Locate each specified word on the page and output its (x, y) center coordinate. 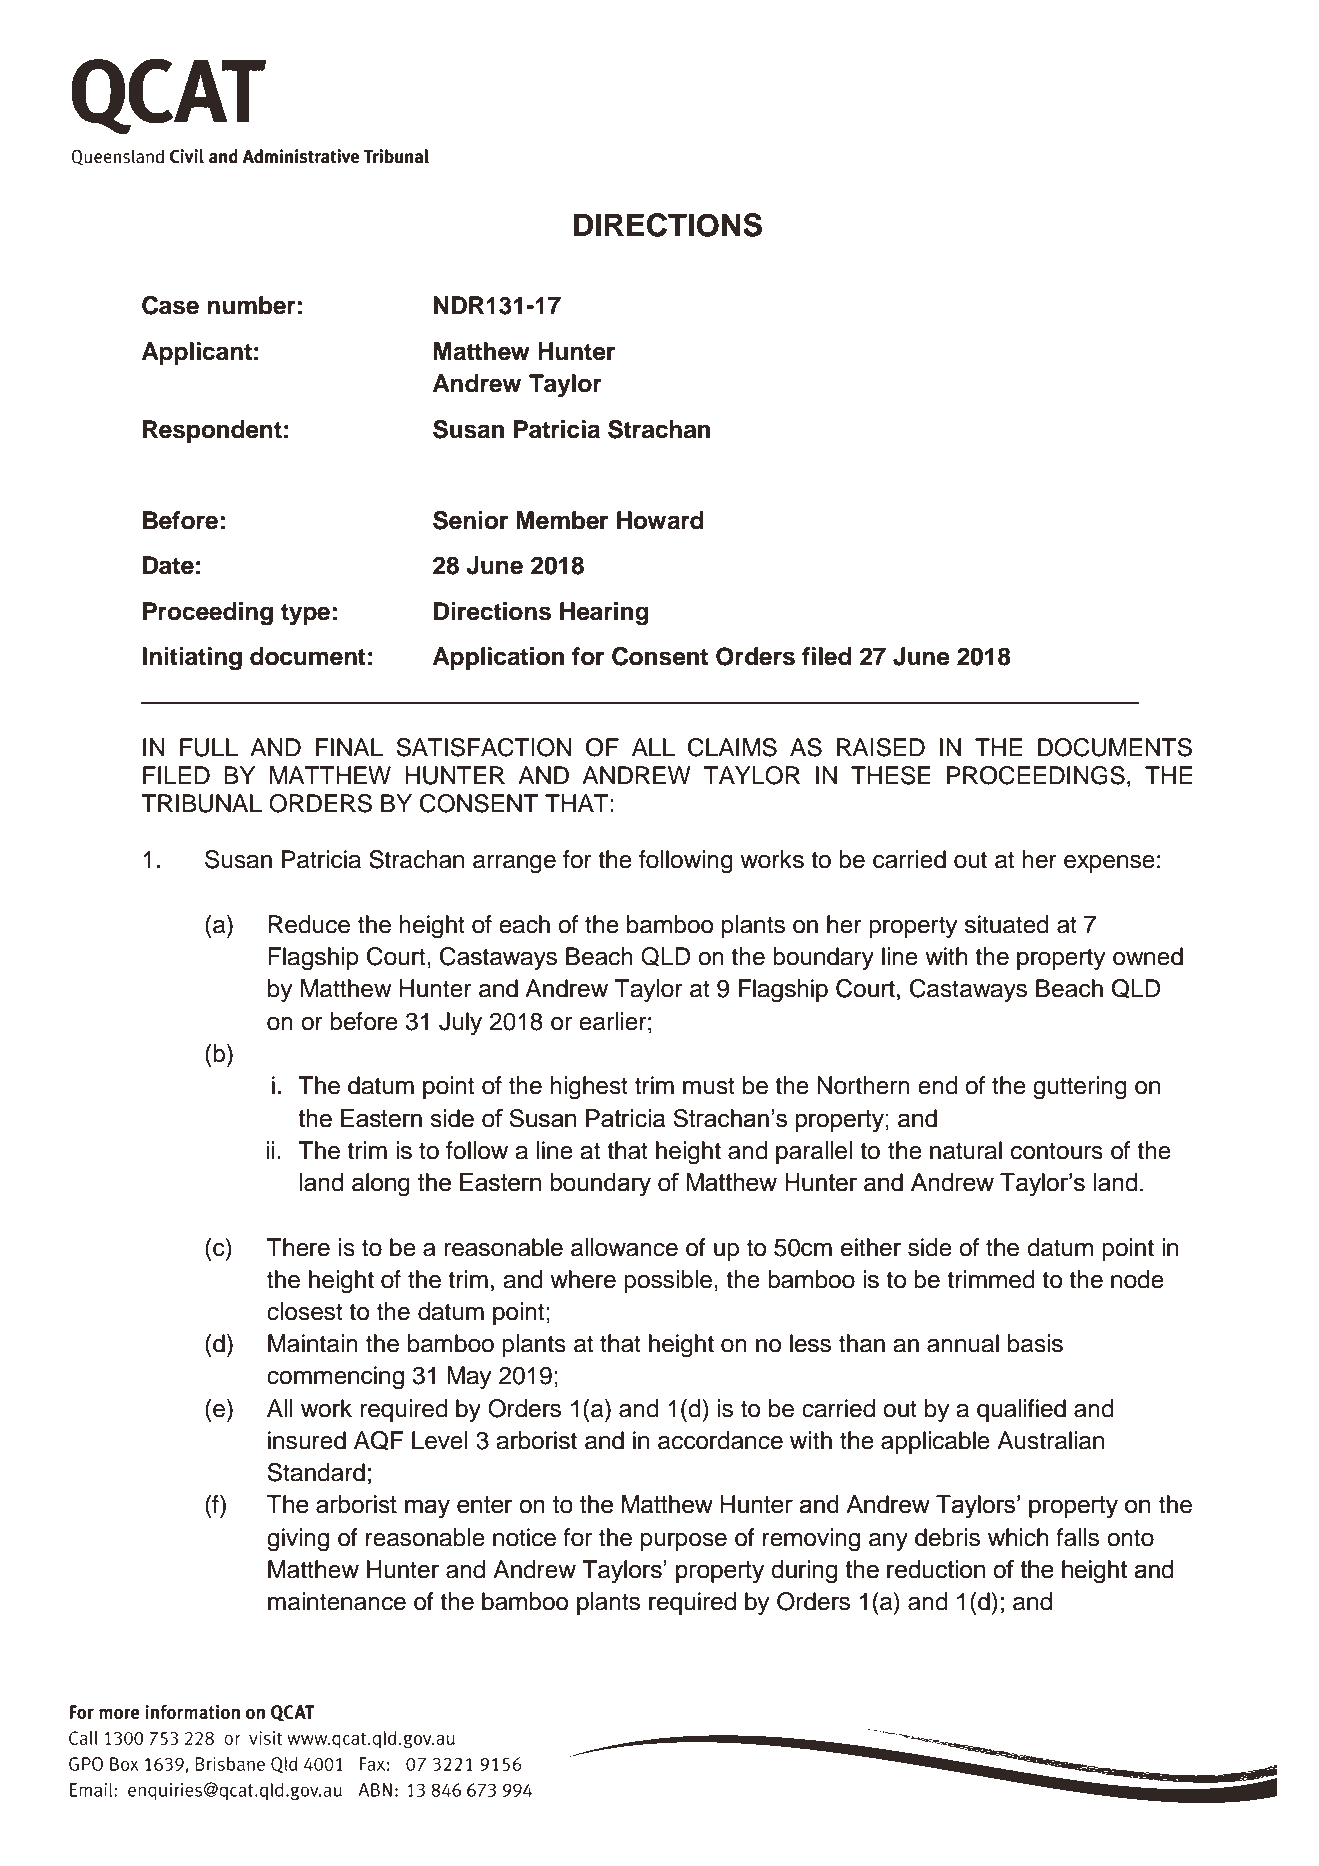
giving (298, 1540)
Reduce (309, 924)
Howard (660, 520)
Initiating (192, 659)
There (298, 1247)
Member (562, 520)
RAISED (881, 747)
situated (1007, 924)
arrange (514, 864)
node (1137, 1279)
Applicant (197, 353)
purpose (684, 1542)
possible (668, 1281)
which (1018, 1537)
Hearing (604, 614)
